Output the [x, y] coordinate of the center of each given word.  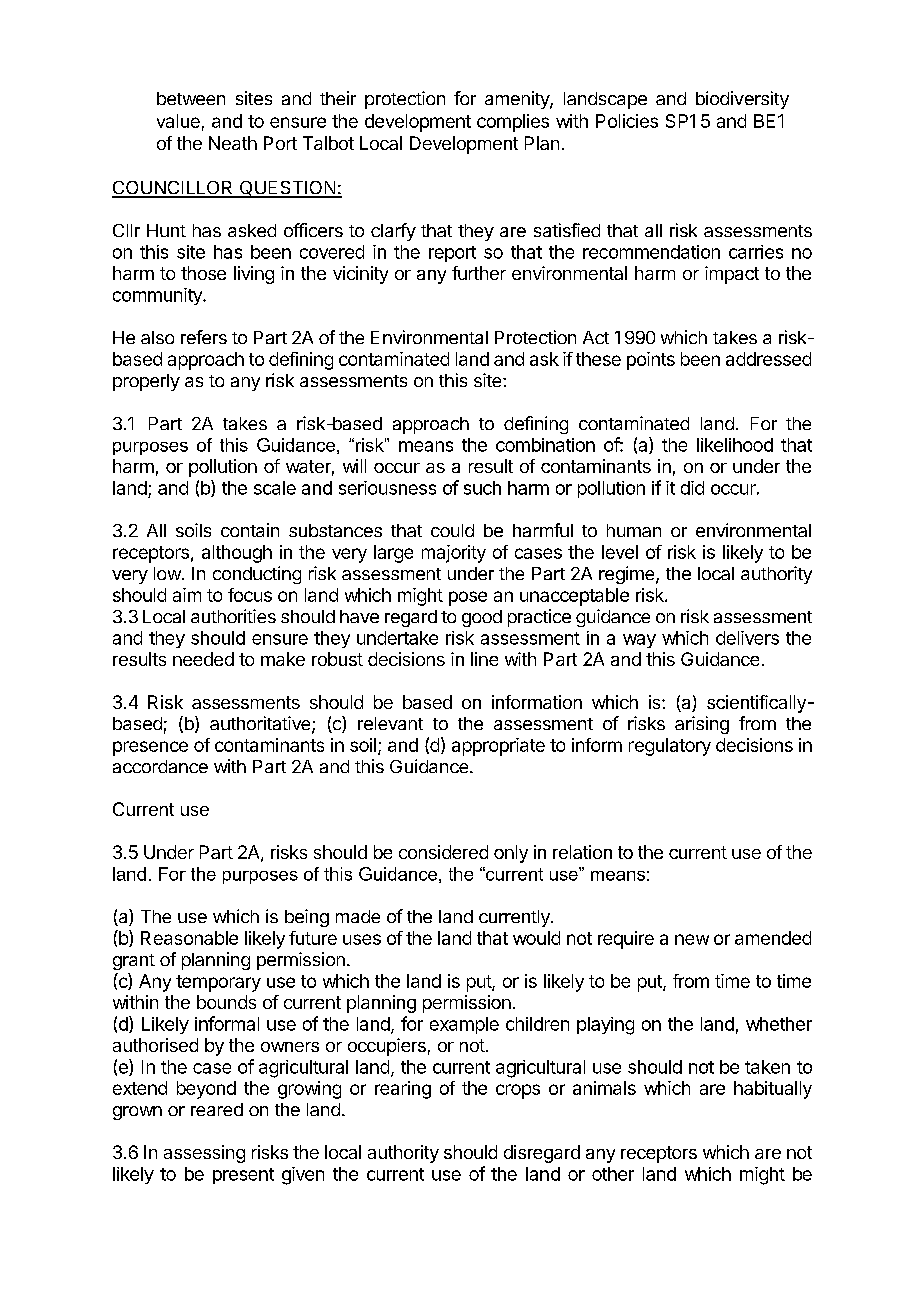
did [692, 488]
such [482, 488]
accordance [160, 766]
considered [443, 852]
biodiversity [742, 100]
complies [513, 123]
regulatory [670, 747]
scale [275, 488]
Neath [233, 143]
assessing [204, 1154]
